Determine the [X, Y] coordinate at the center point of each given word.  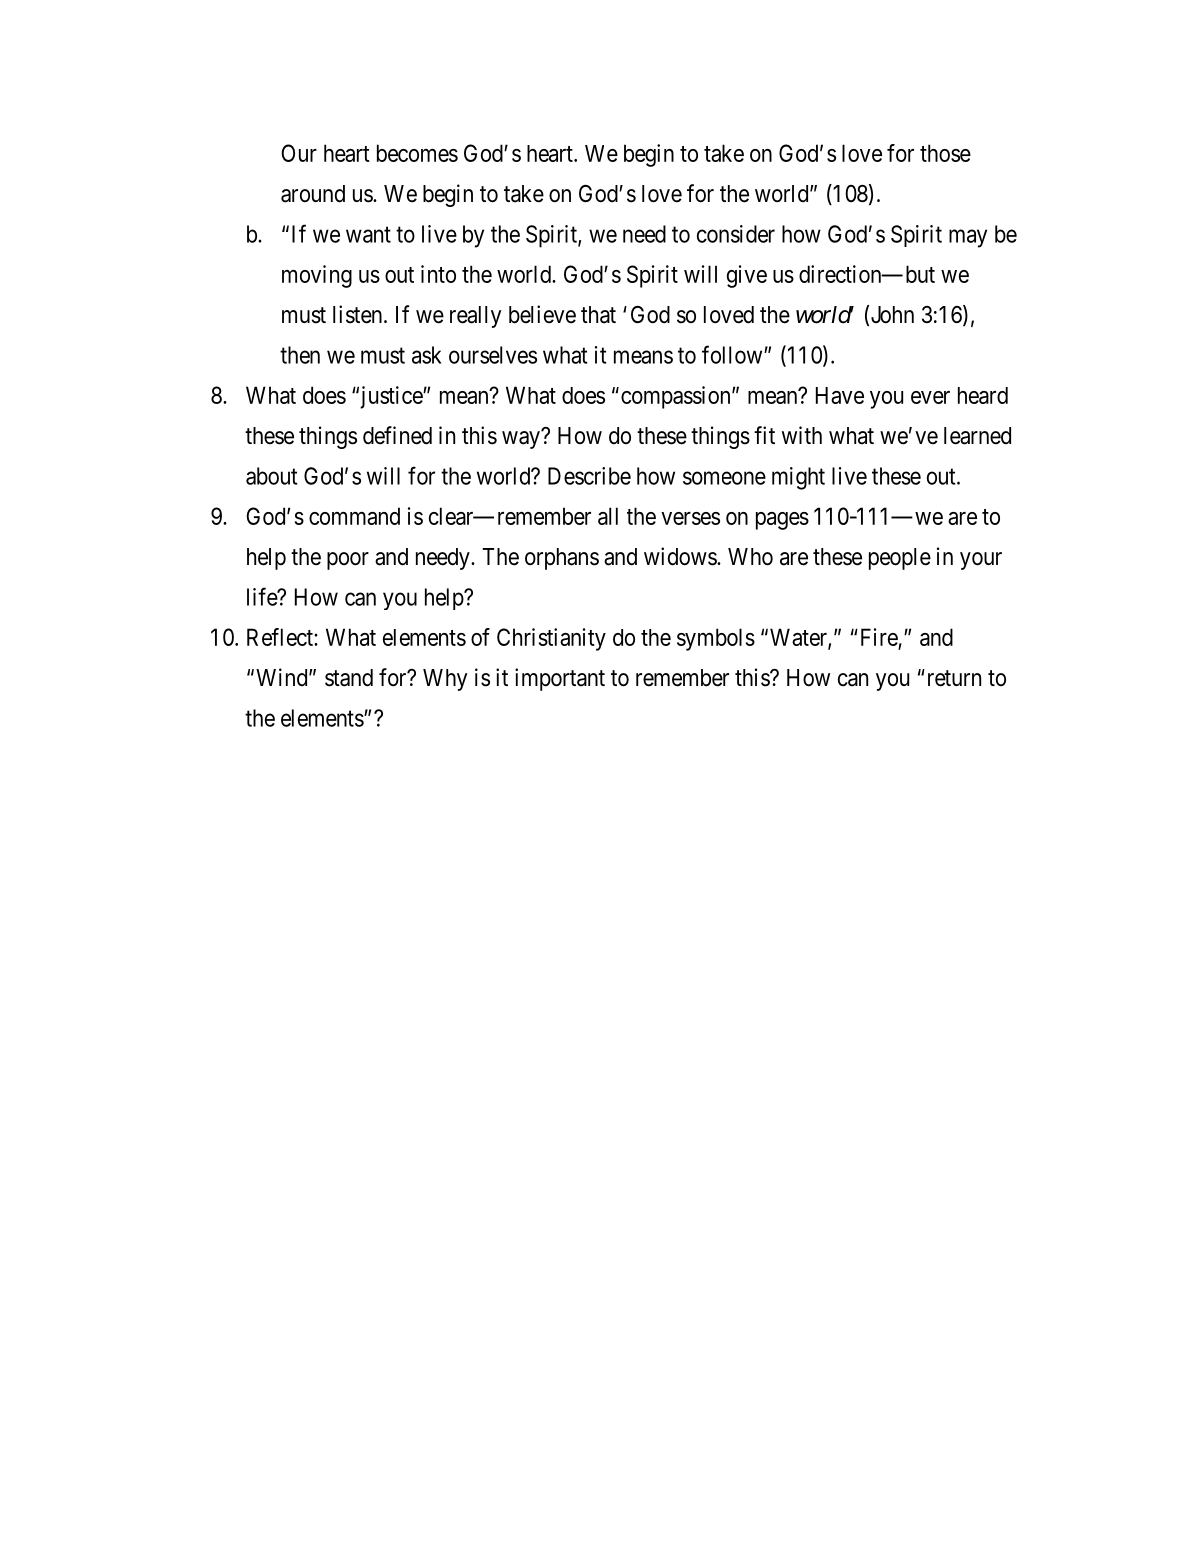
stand [349, 678]
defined [397, 435]
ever [930, 397]
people [900, 559]
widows [681, 556]
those [945, 153]
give [747, 276]
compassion [677, 397]
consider [736, 234]
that [598, 315]
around [313, 194]
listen [359, 314]
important [560, 679]
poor [348, 561]
